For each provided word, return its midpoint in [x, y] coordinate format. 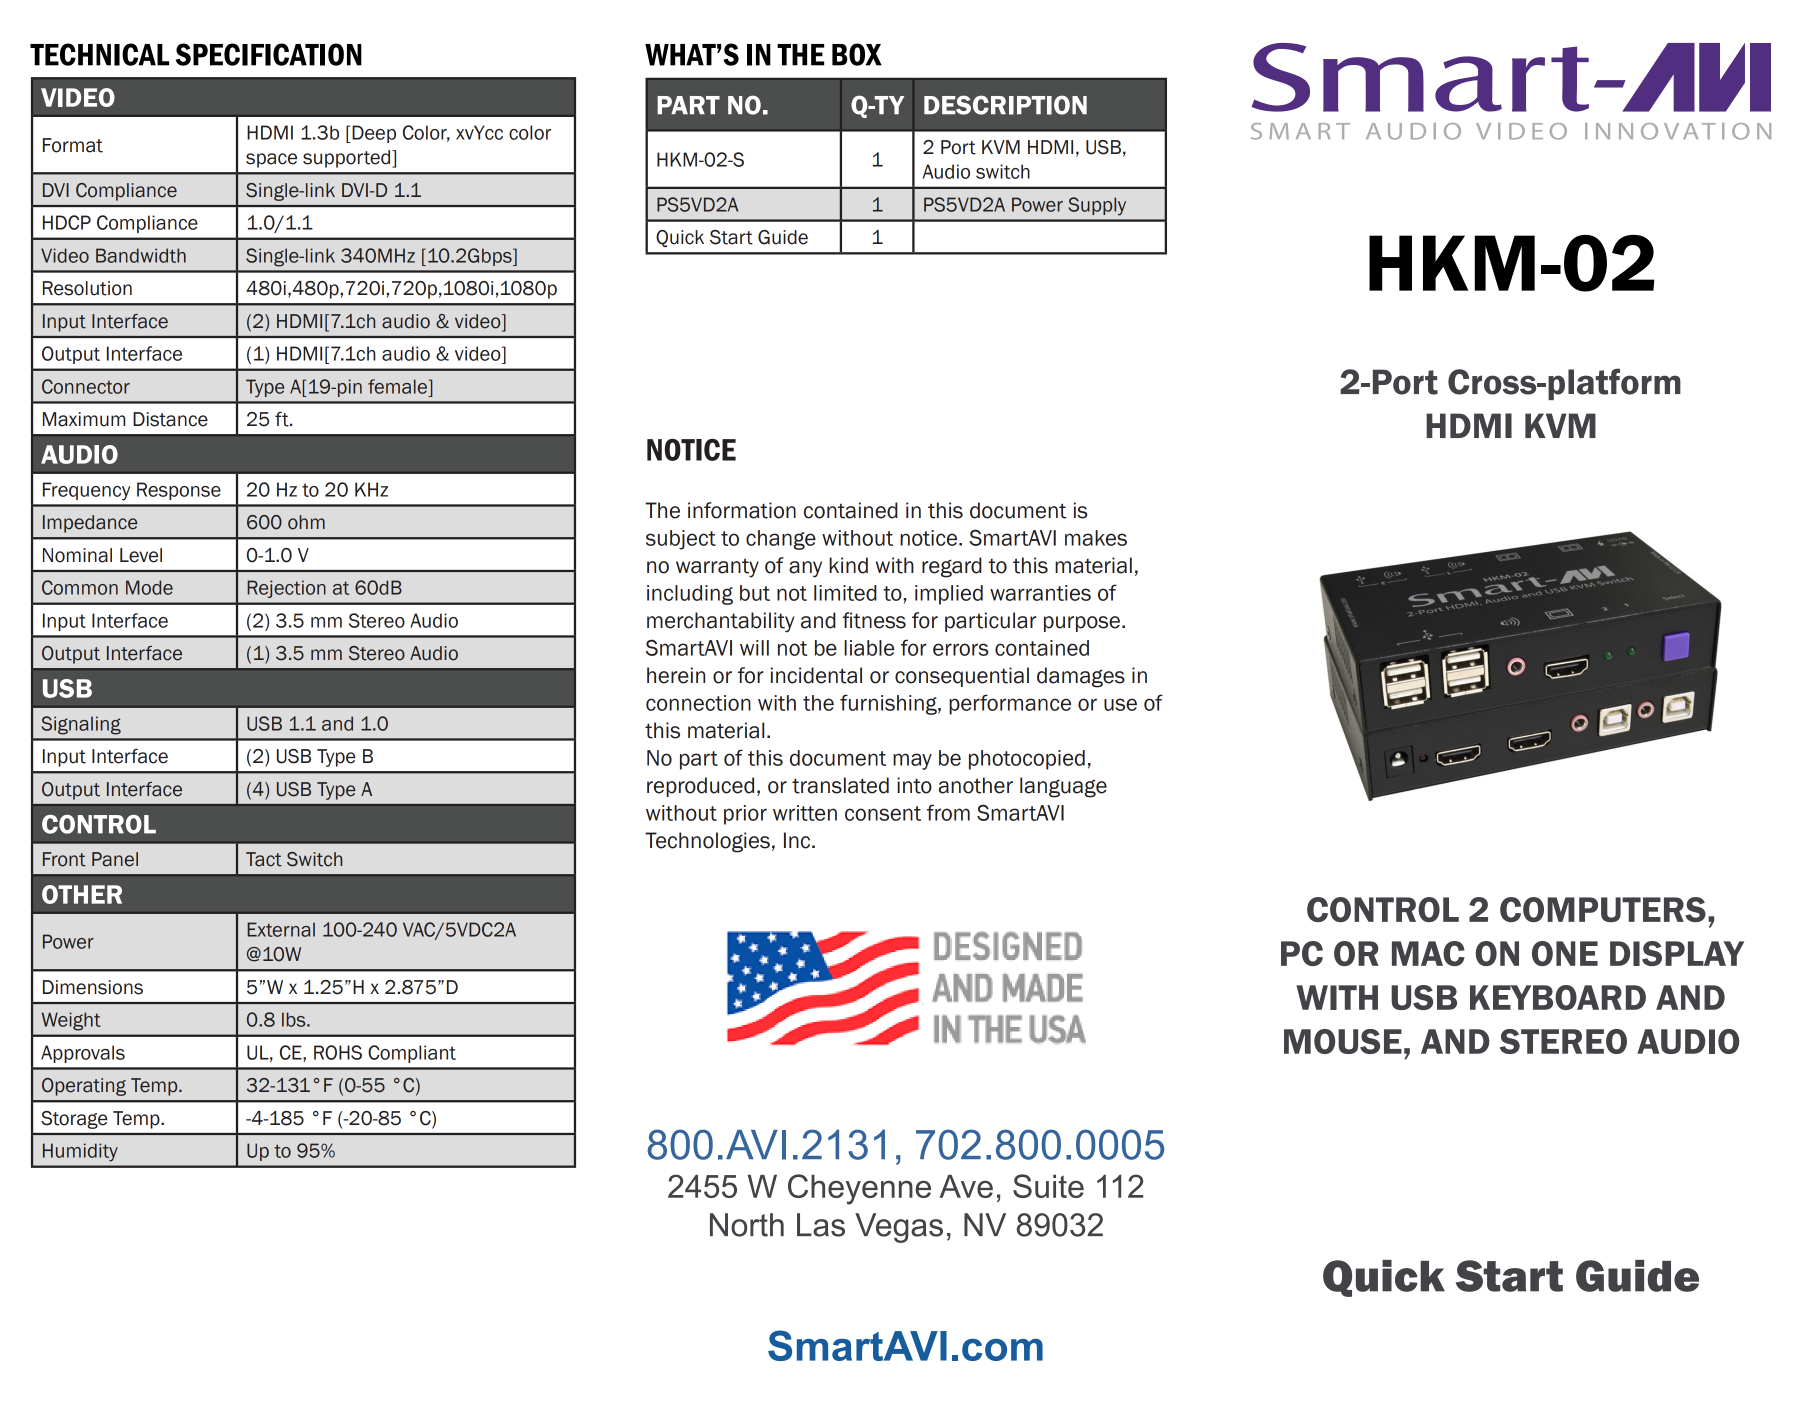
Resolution [87, 288]
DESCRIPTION [1005, 105]
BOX [857, 54]
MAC [1428, 953]
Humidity [80, 1152]
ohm [306, 522]
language [1063, 787]
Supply [1097, 206]
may [912, 761]
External [281, 929]
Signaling [81, 725]
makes [1096, 538]
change [781, 540]
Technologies [707, 842]
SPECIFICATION [269, 54]
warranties [1040, 593]
